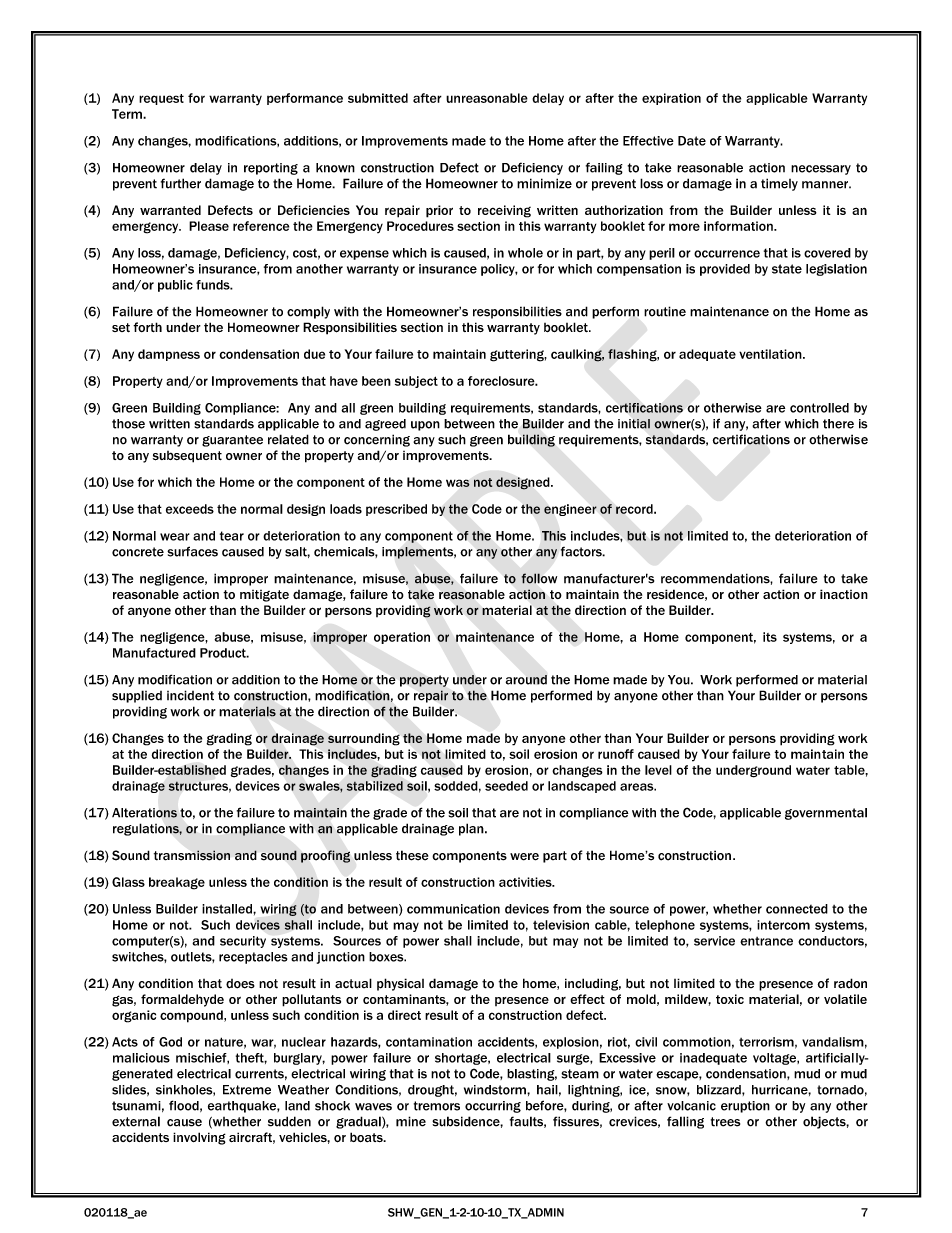  Describe the element at coordinates (826, 814) in the document. I see `governmental` at that location.
